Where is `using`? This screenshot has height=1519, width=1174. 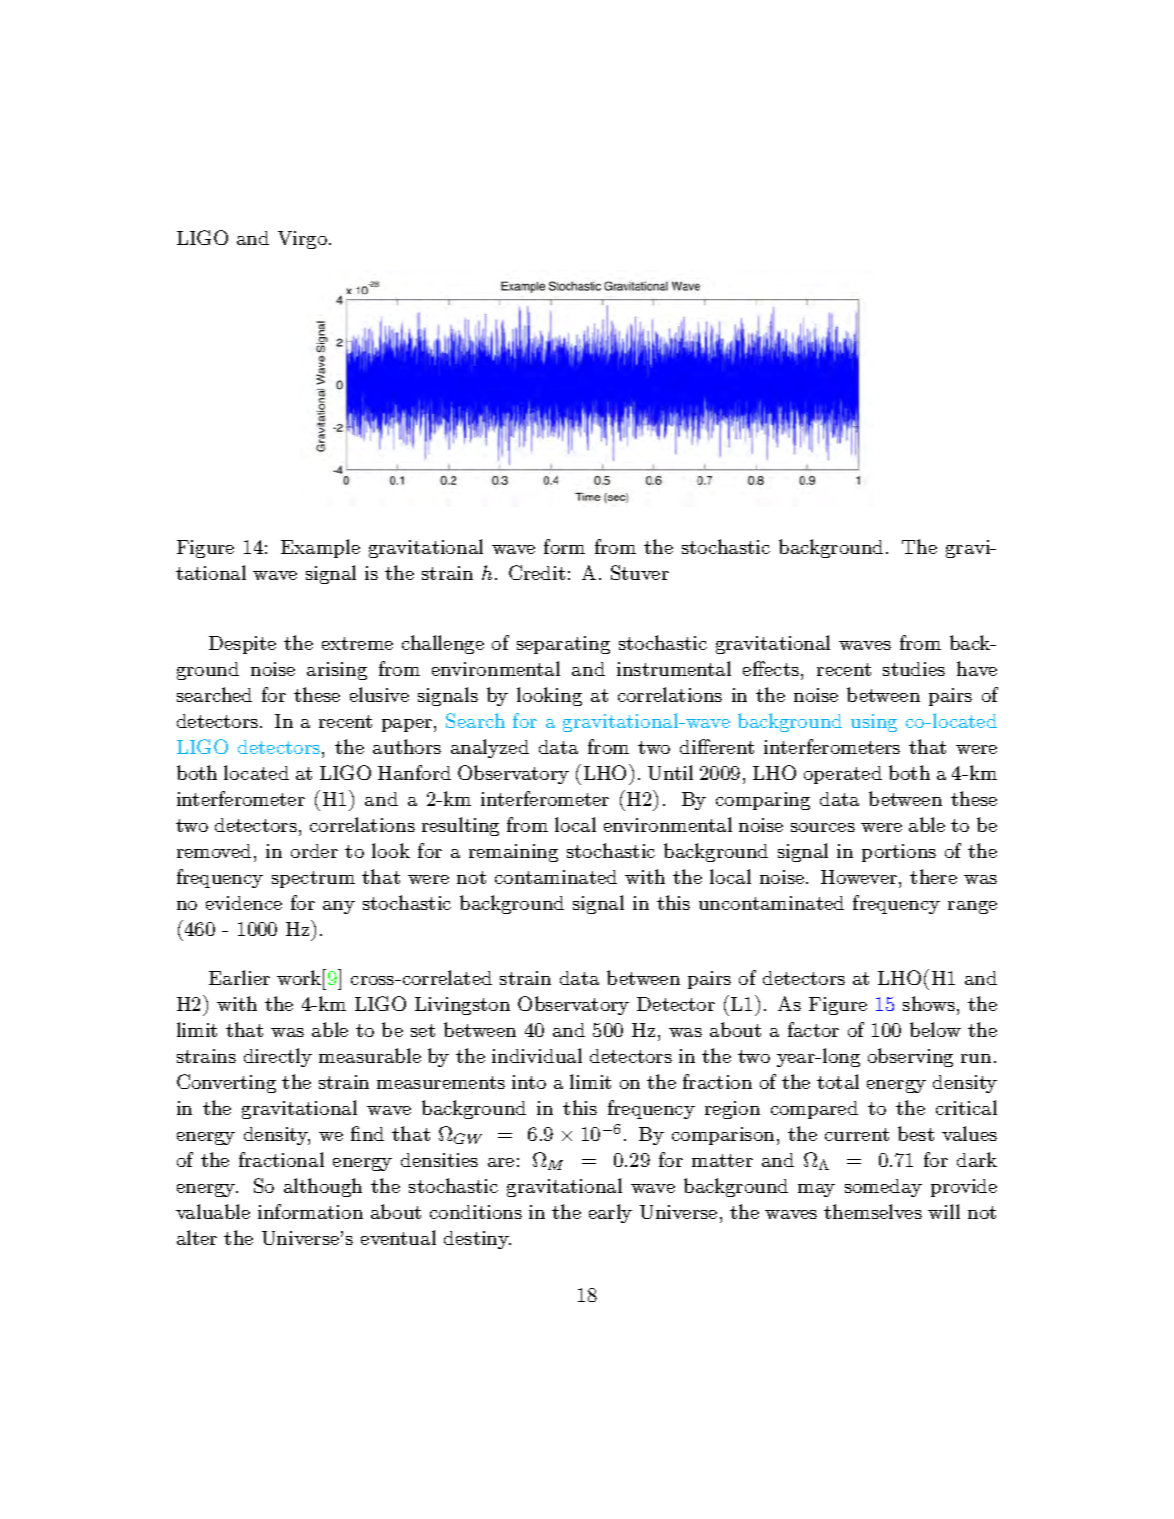 using is located at coordinates (874, 723).
